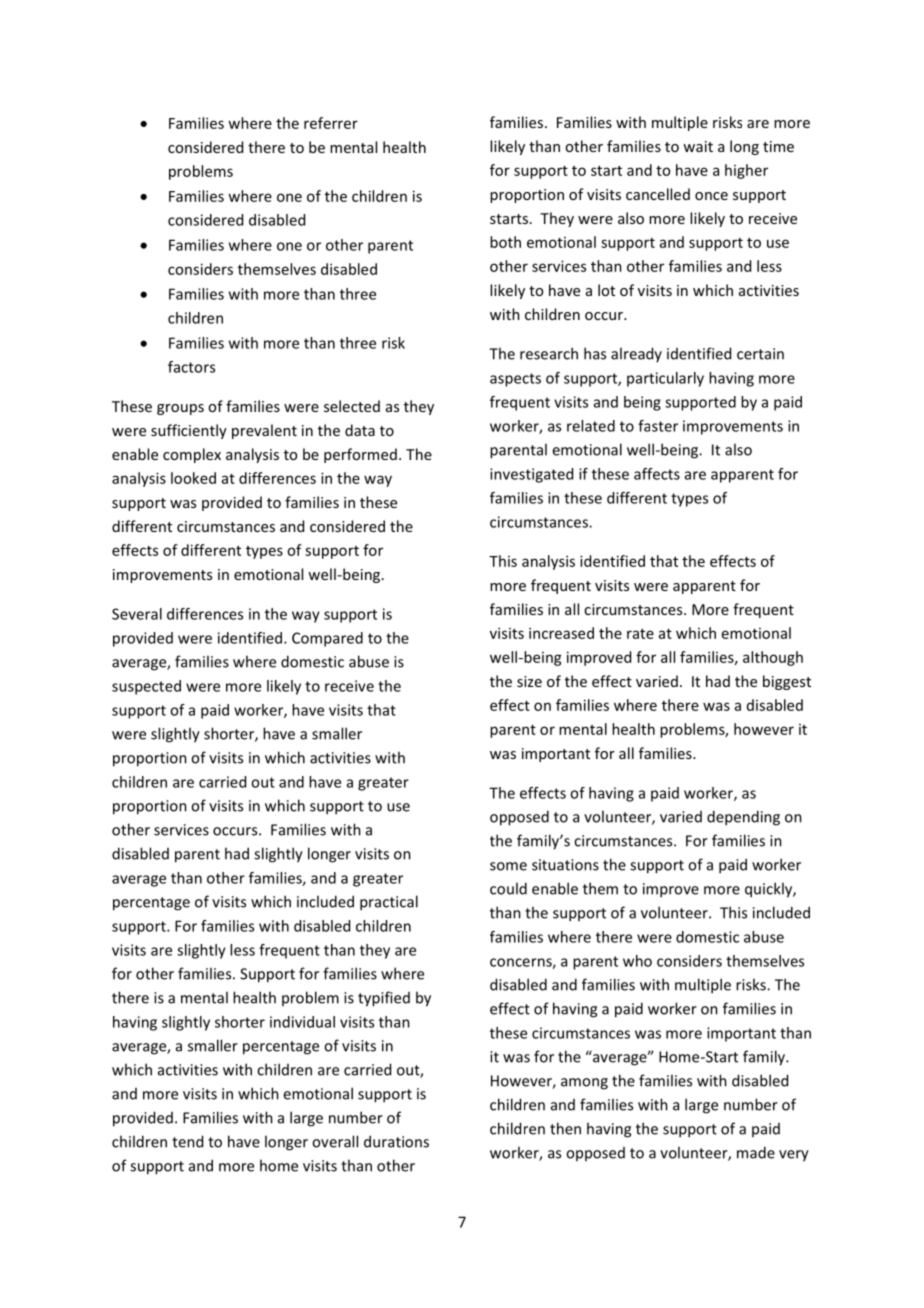 This page has height=1308, width=924. What do you see at coordinates (146, 687) in the page?
I see `suspected` at bounding box center [146, 687].
